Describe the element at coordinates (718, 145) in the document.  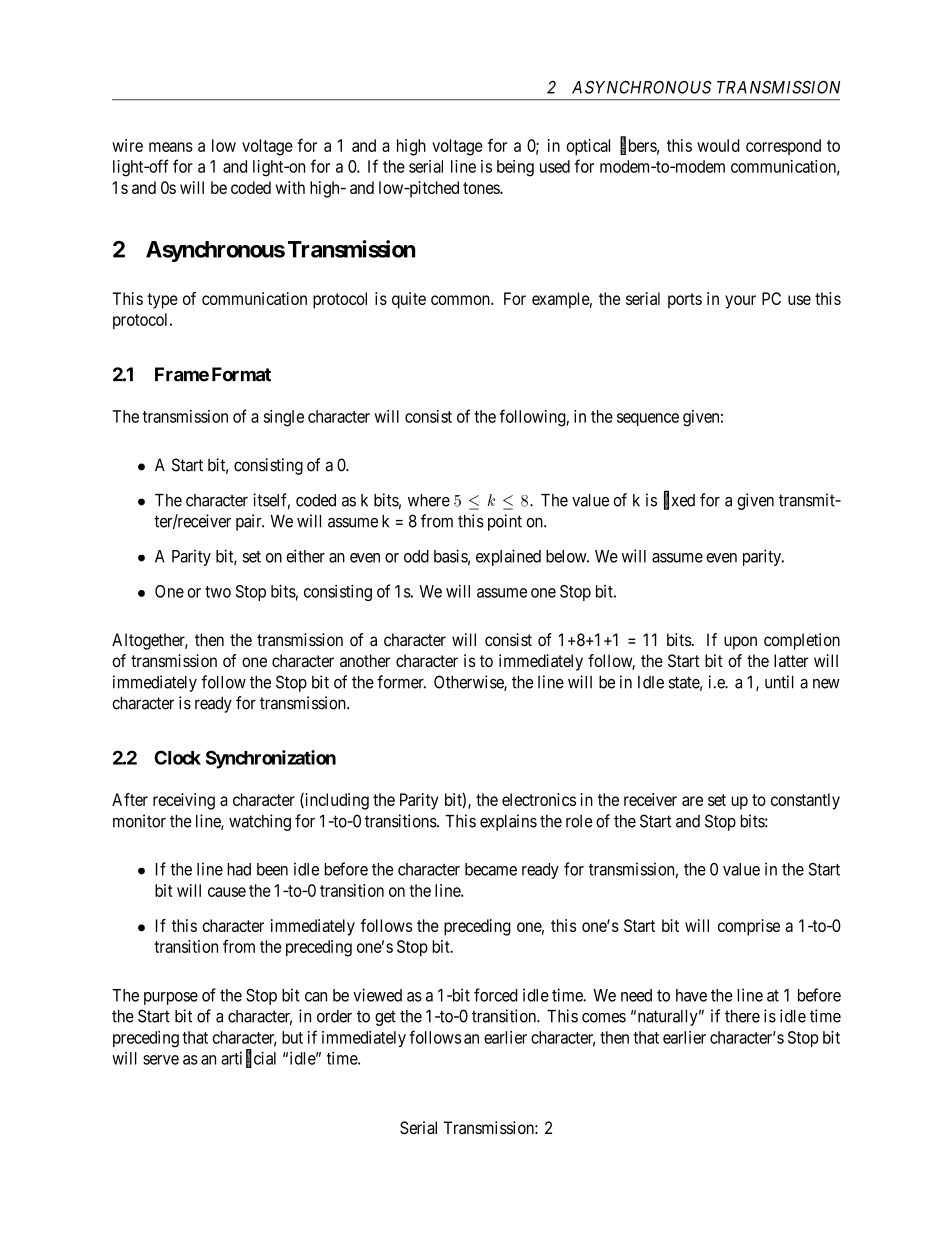
I see `would` at that location.
